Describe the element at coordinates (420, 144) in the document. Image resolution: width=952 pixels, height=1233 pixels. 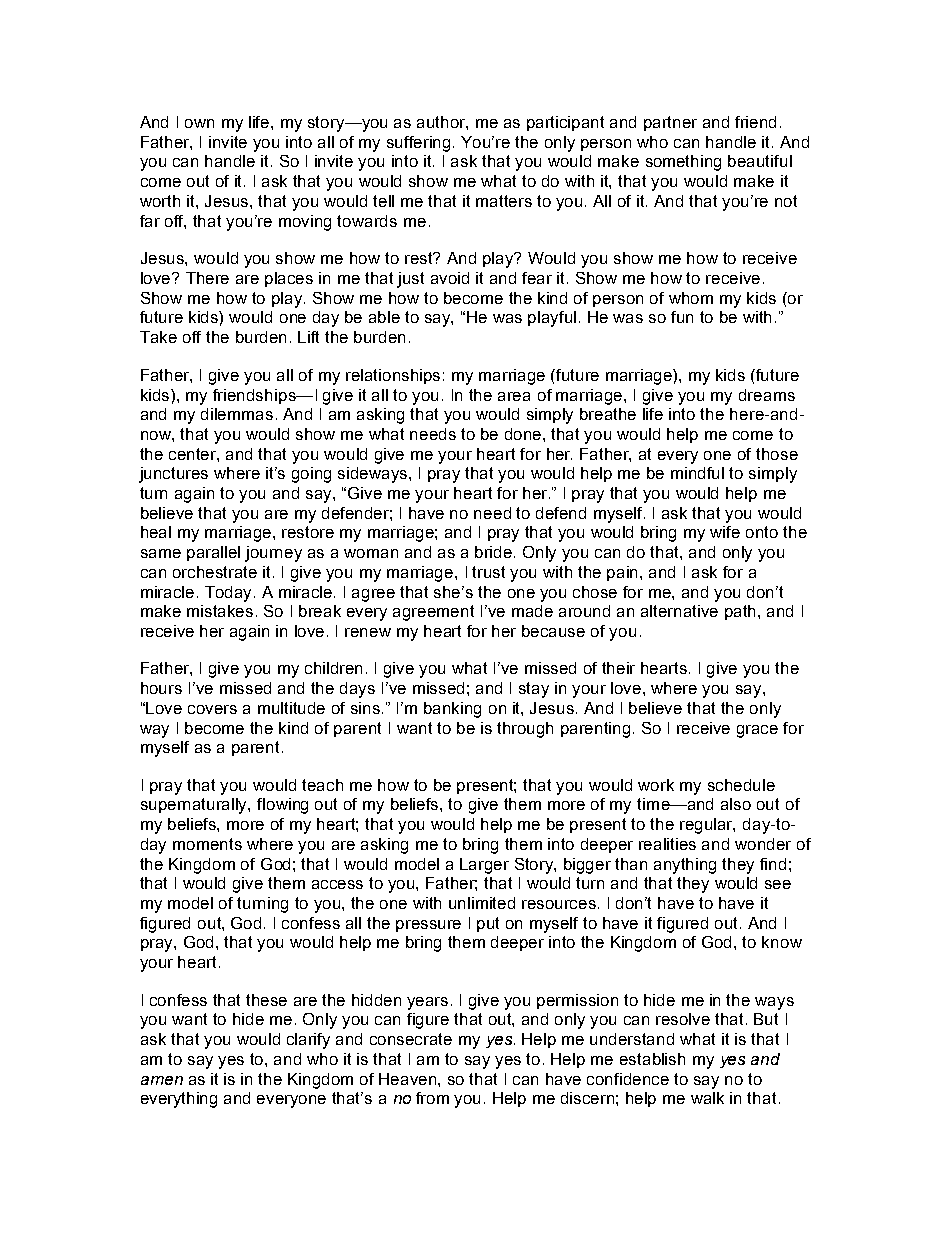
I see `suffering` at that location.
